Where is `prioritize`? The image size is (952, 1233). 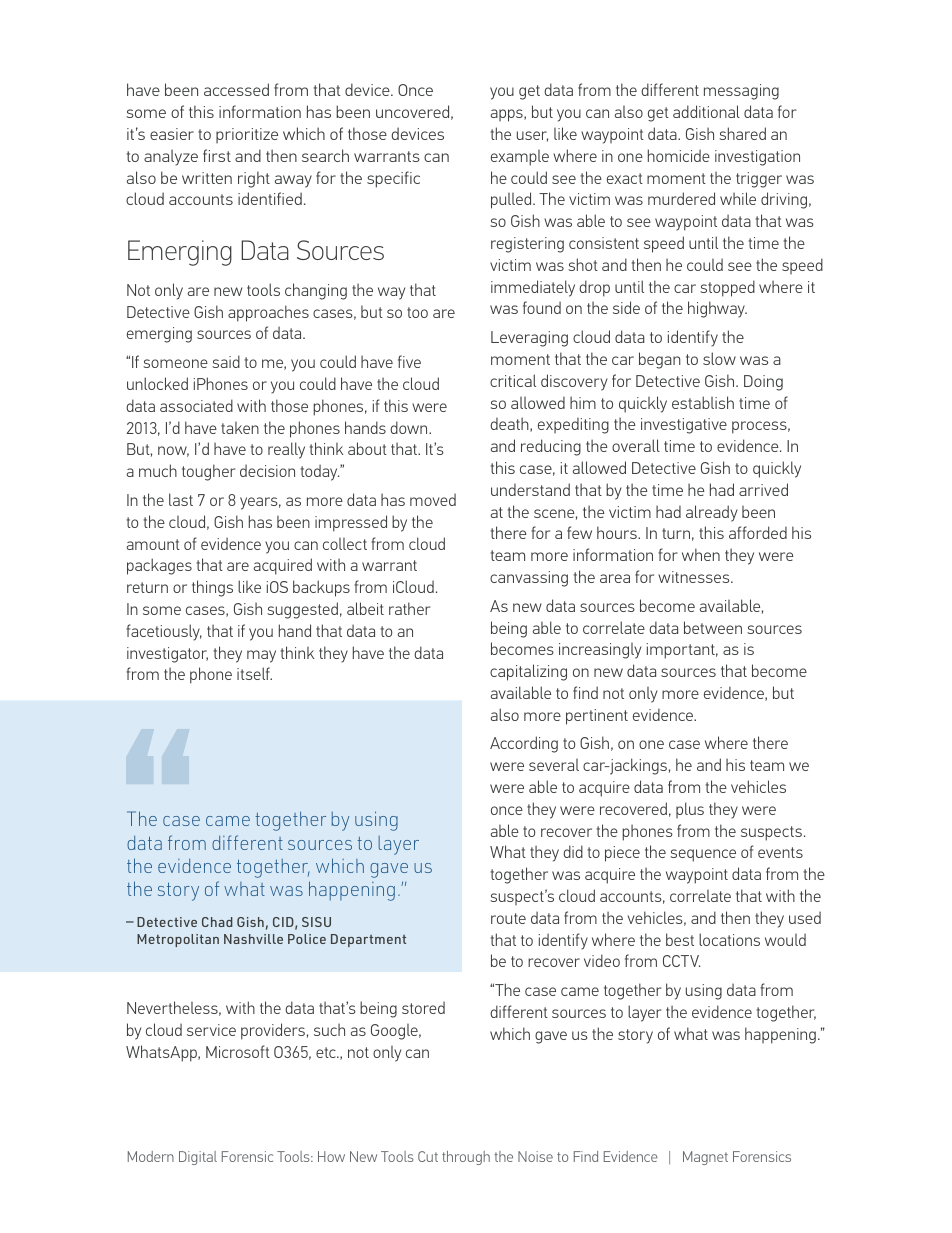 prioritize is located at coordinates (247, 135).
